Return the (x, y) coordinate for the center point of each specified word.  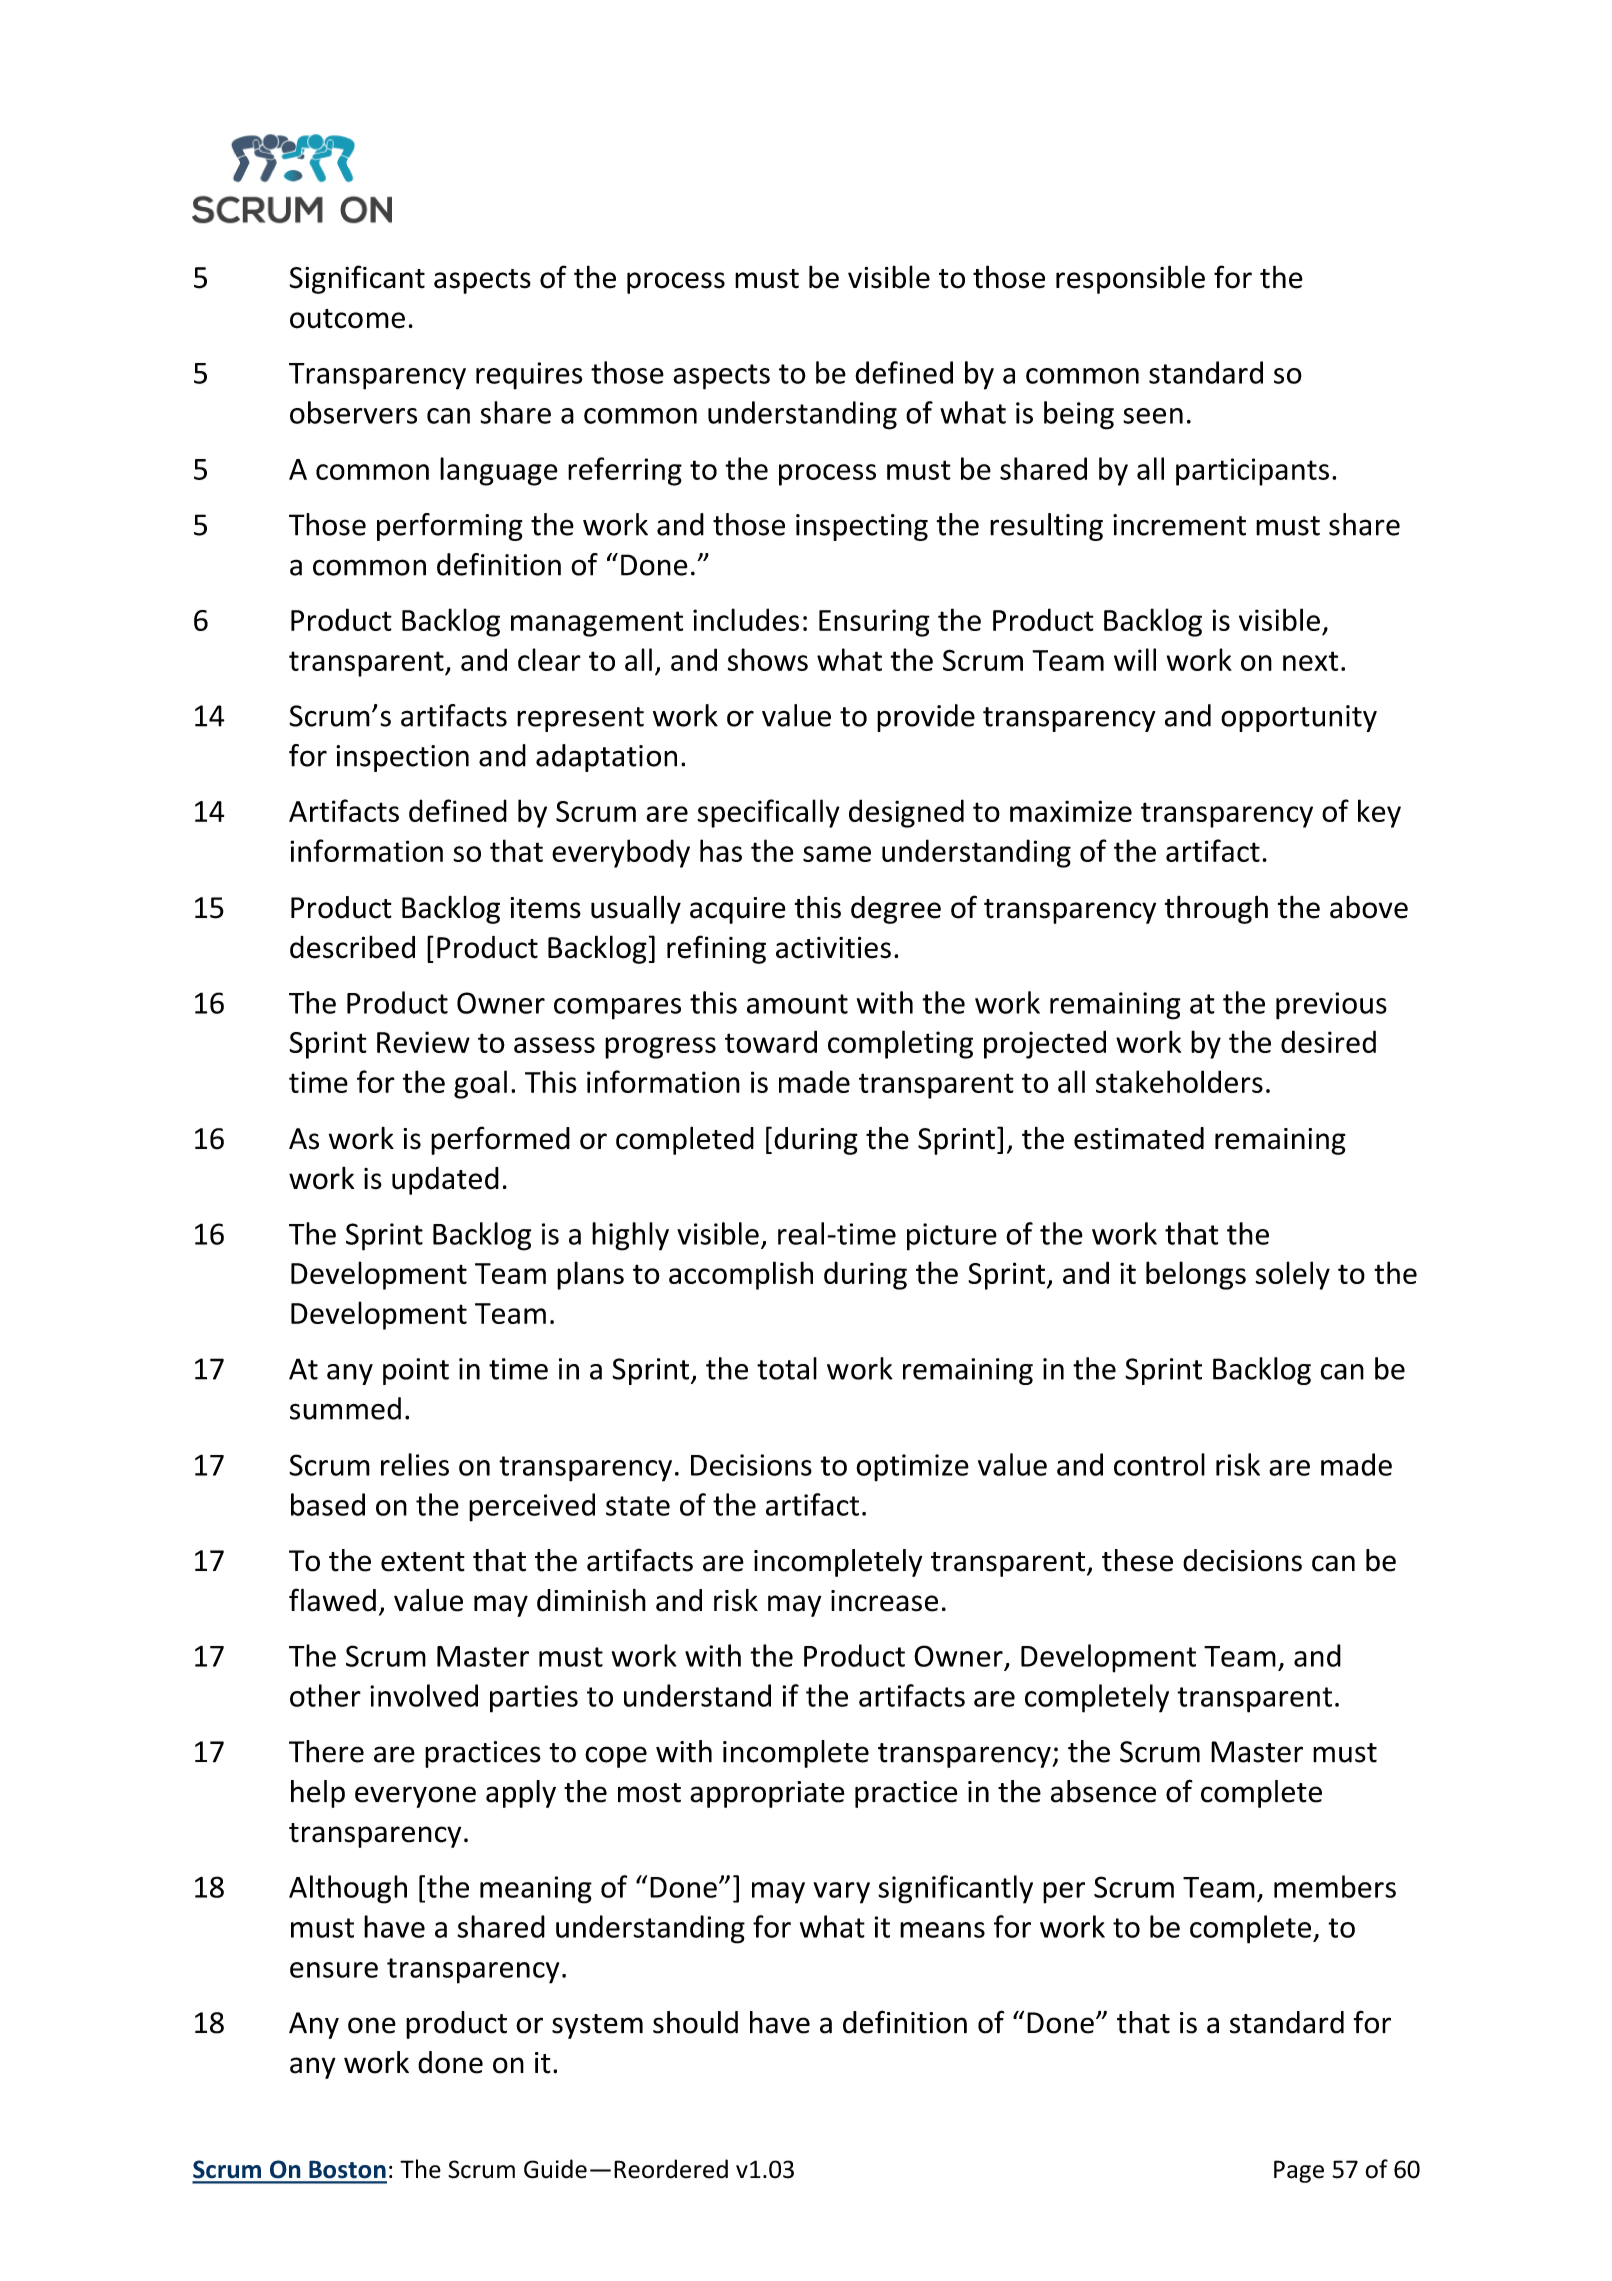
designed (906, 813)
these (1137, 1560)
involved (424, 1695)
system (597, 2026)
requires (529, 376)
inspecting (862, 527)
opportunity (1299, 718)
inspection (402, 758)
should (695, 2022)
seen (1153, 416)
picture (952, 1237)
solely (1292, 1275)
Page (1299, 2171)
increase (884, 1601)
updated (445, 1181)
